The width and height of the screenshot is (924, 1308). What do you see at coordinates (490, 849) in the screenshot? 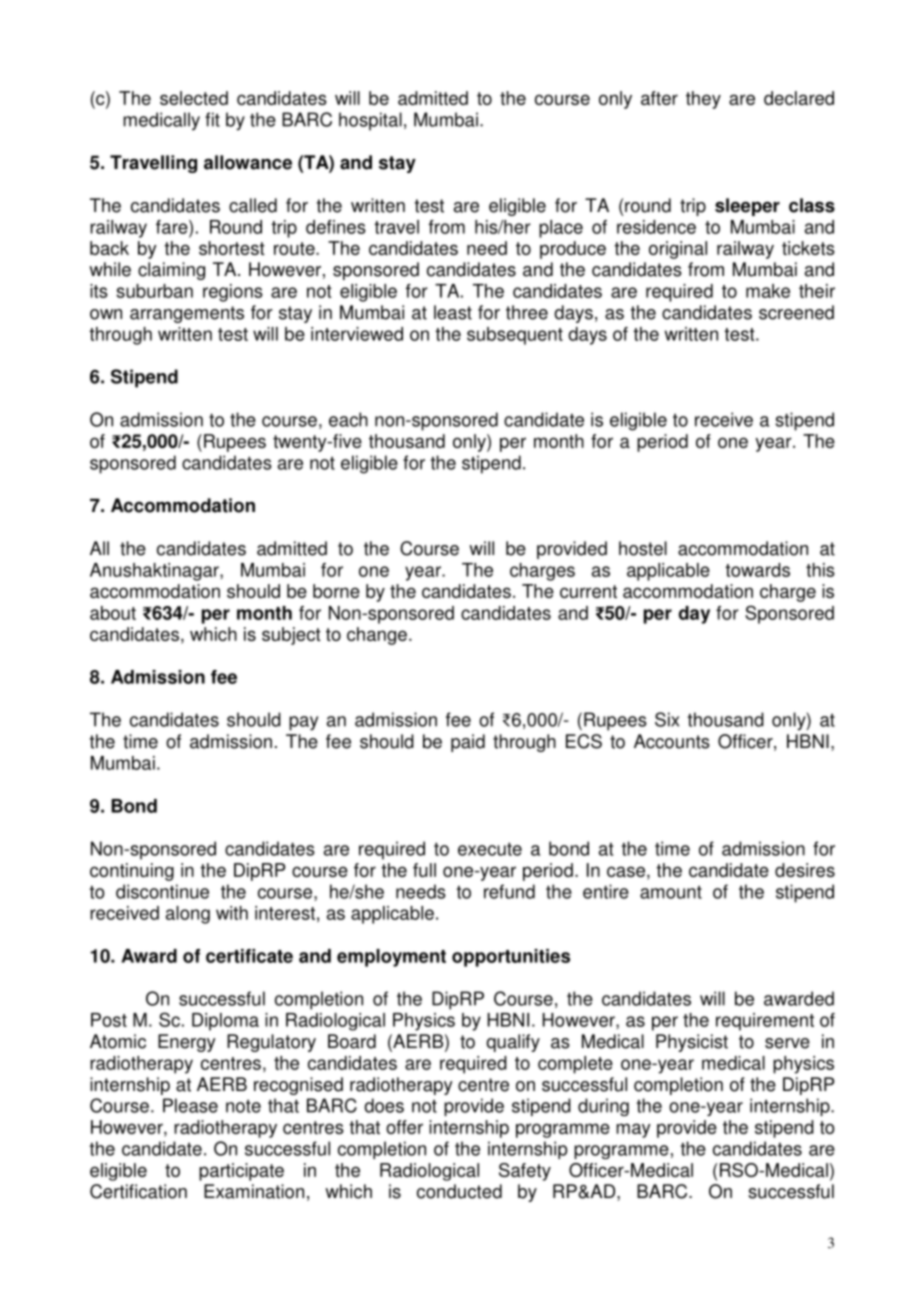
I see `execute` at bounding box center [490, 849].
